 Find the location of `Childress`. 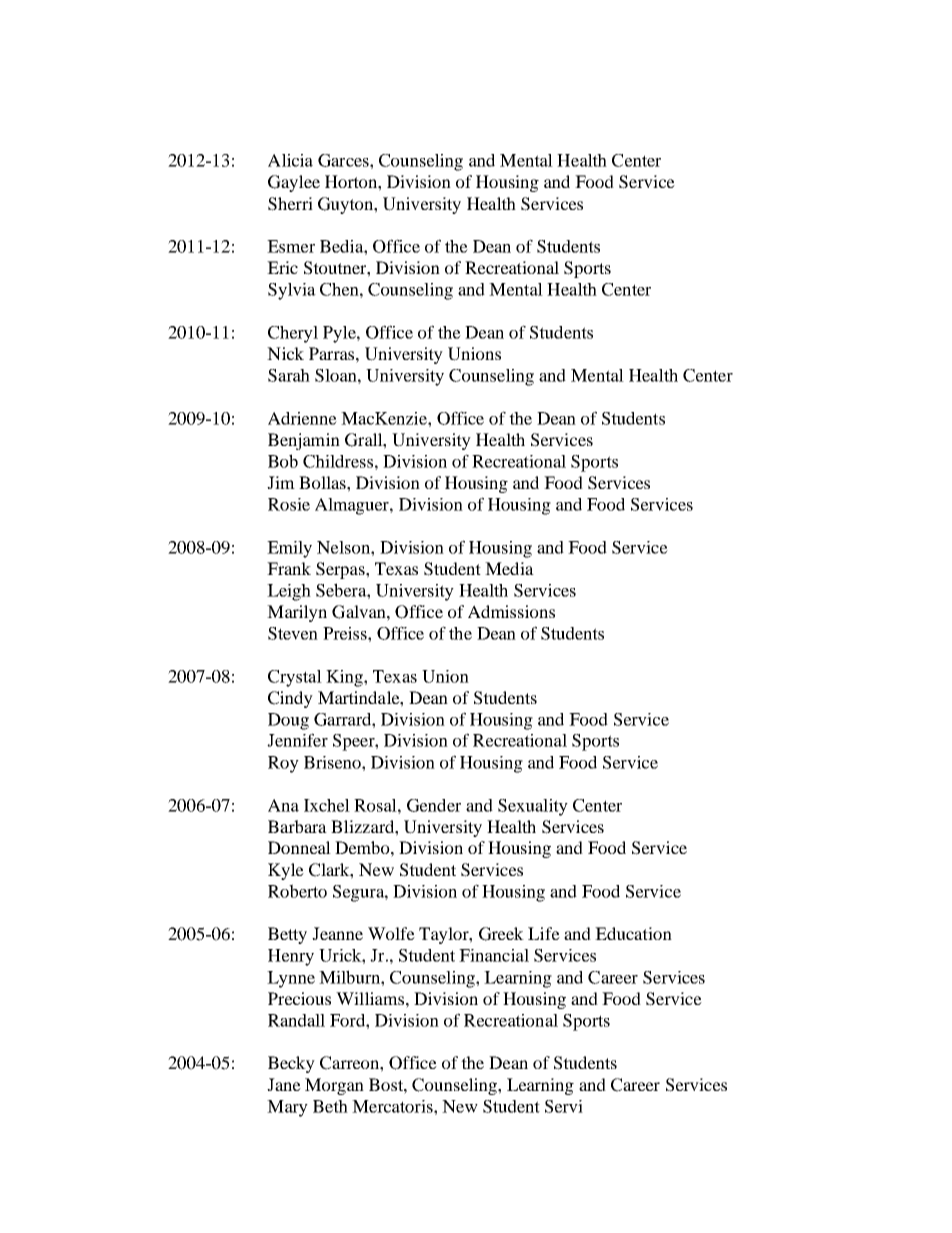

Childress is located at coordinates (338, 461).
